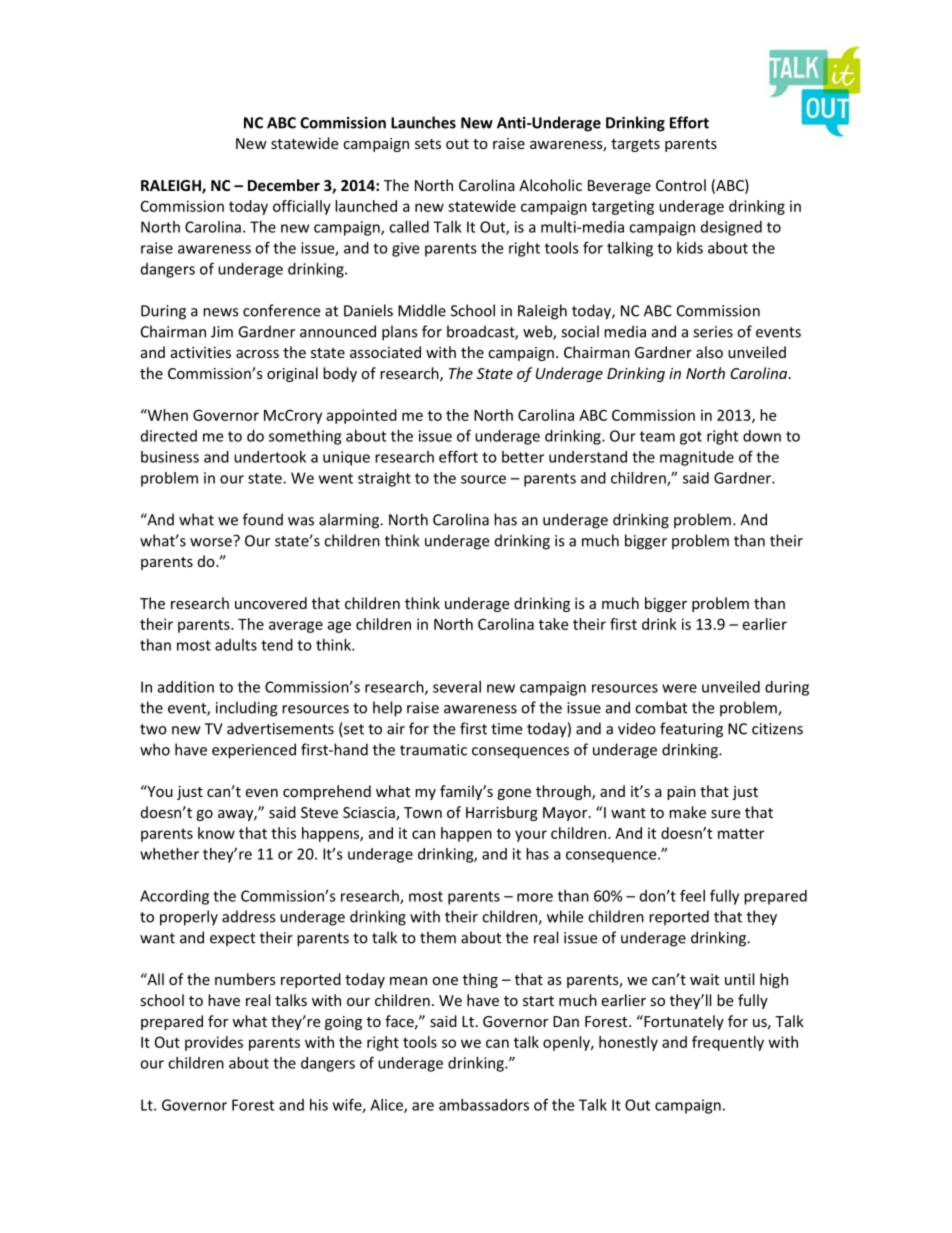 This image has height=1233, width=952. What do you see at coordinates (484, 1105) in the image?
I see `ambassadors` at bounding box center [484, 1105].
